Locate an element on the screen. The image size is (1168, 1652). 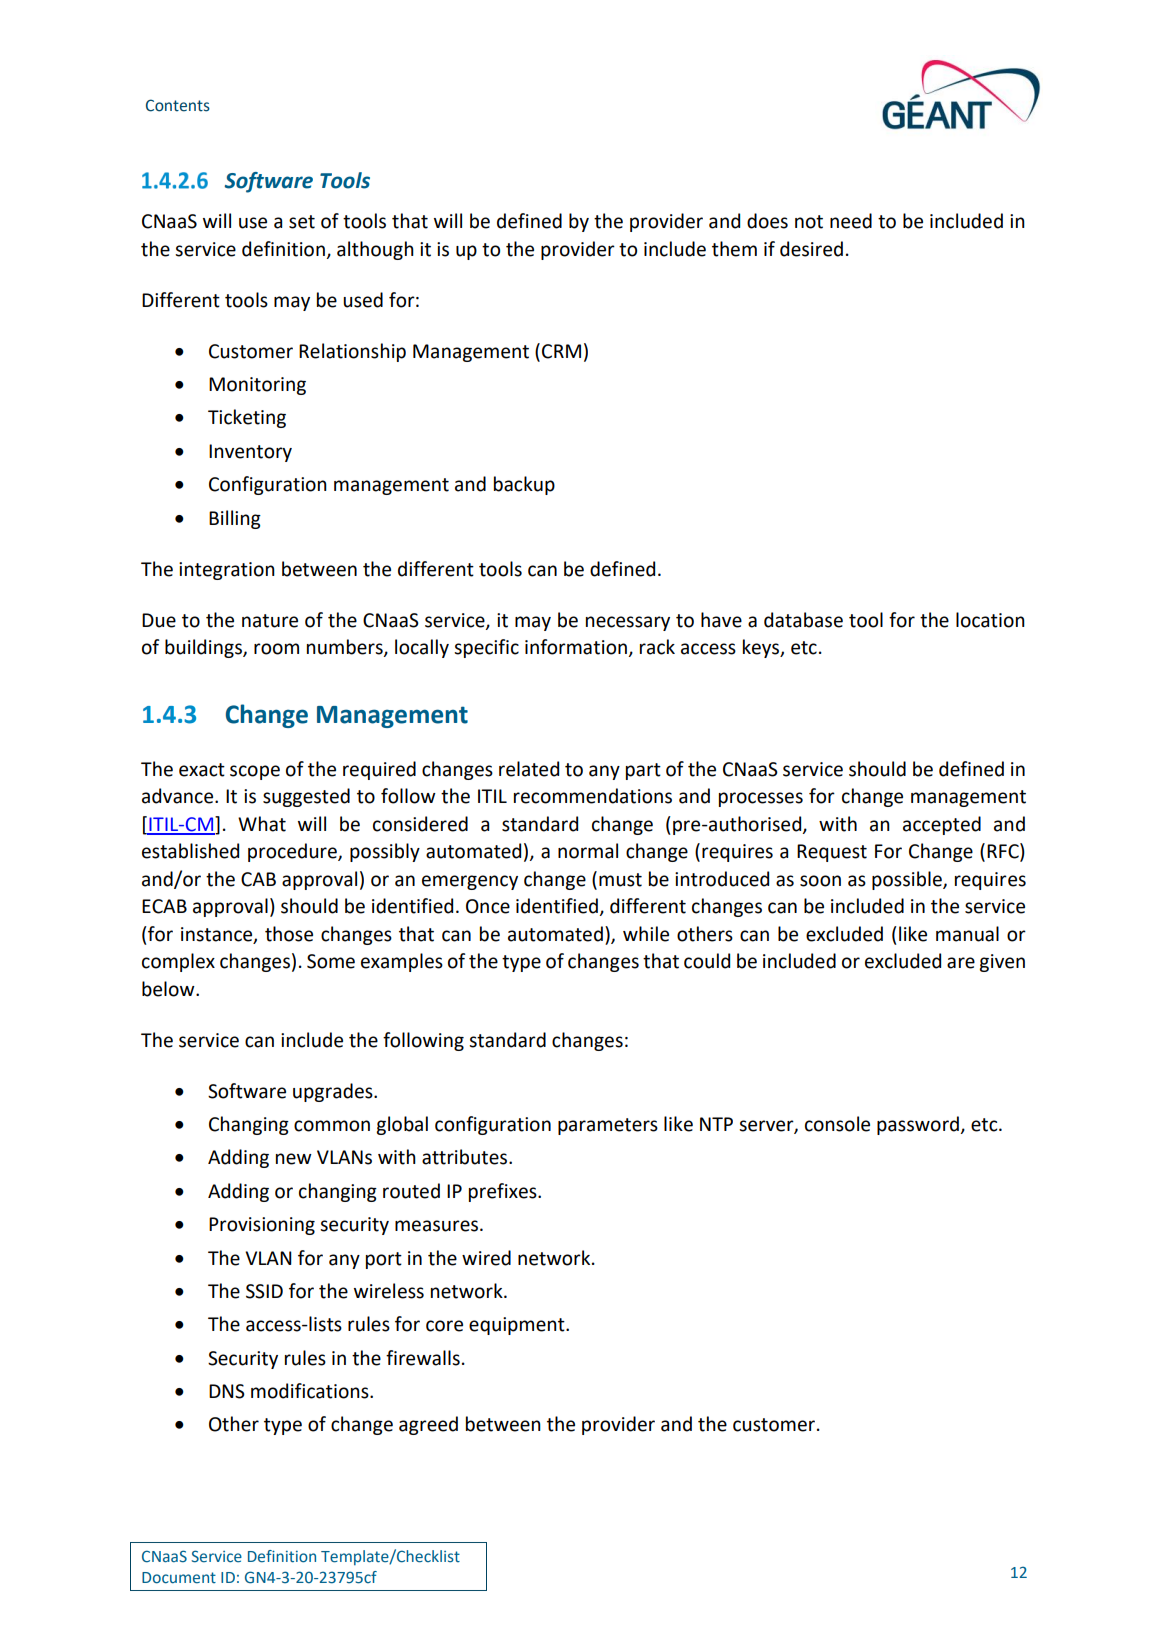
set is located at coordinates (302, 222).
